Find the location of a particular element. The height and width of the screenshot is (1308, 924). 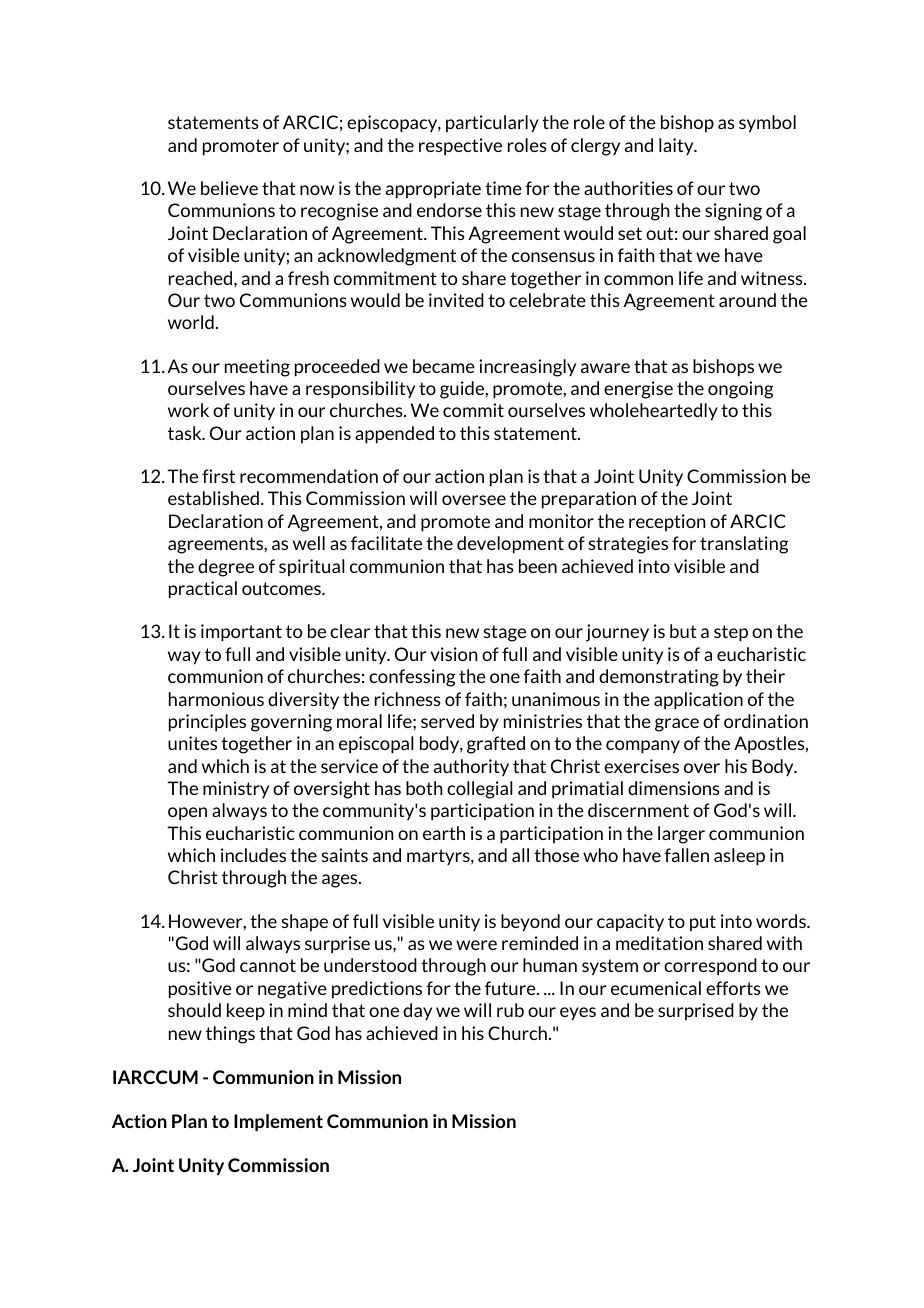

vision is located at coordinates (454, 654).
